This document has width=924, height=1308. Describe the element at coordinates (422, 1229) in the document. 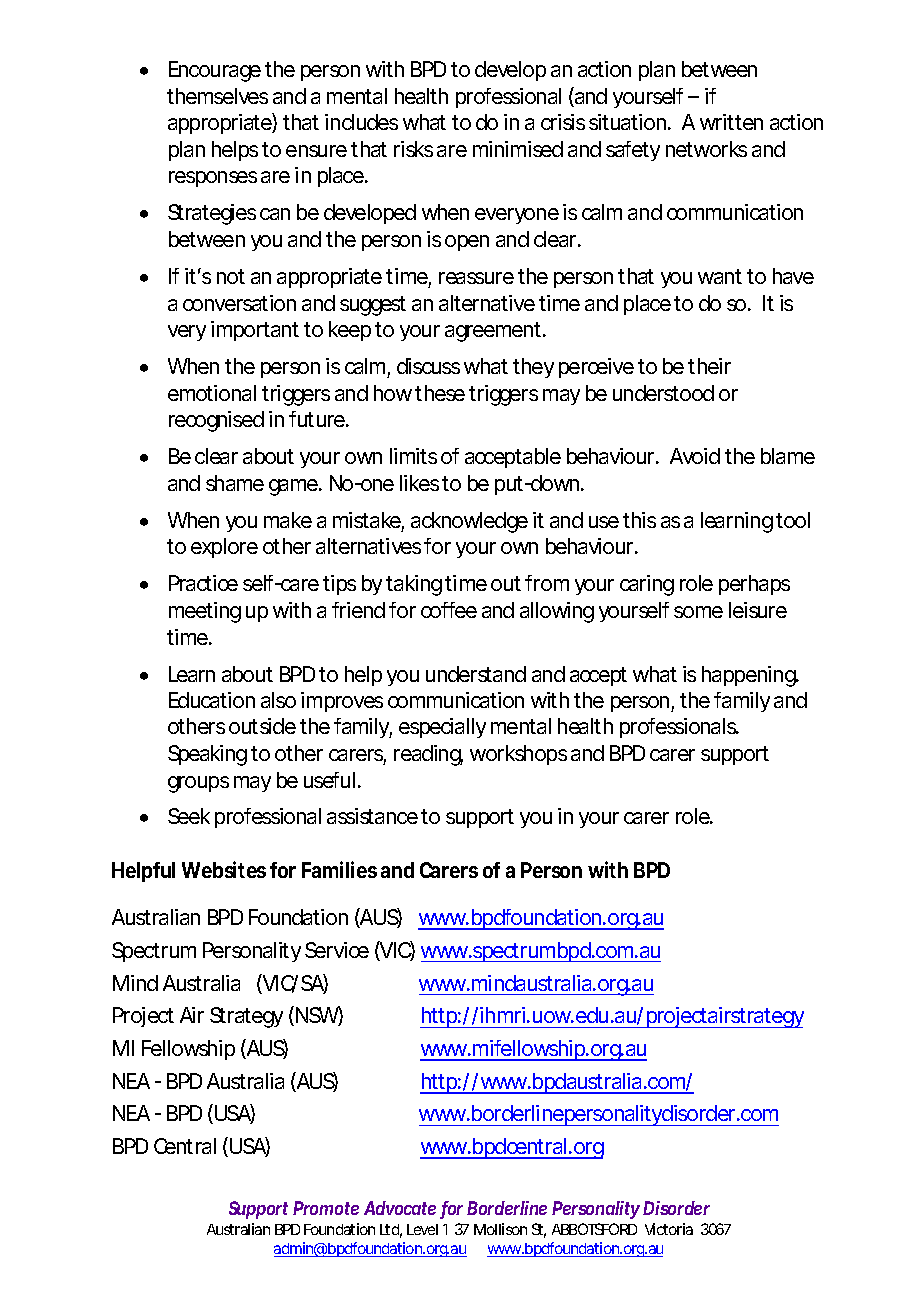

I see `Level` at that location.
